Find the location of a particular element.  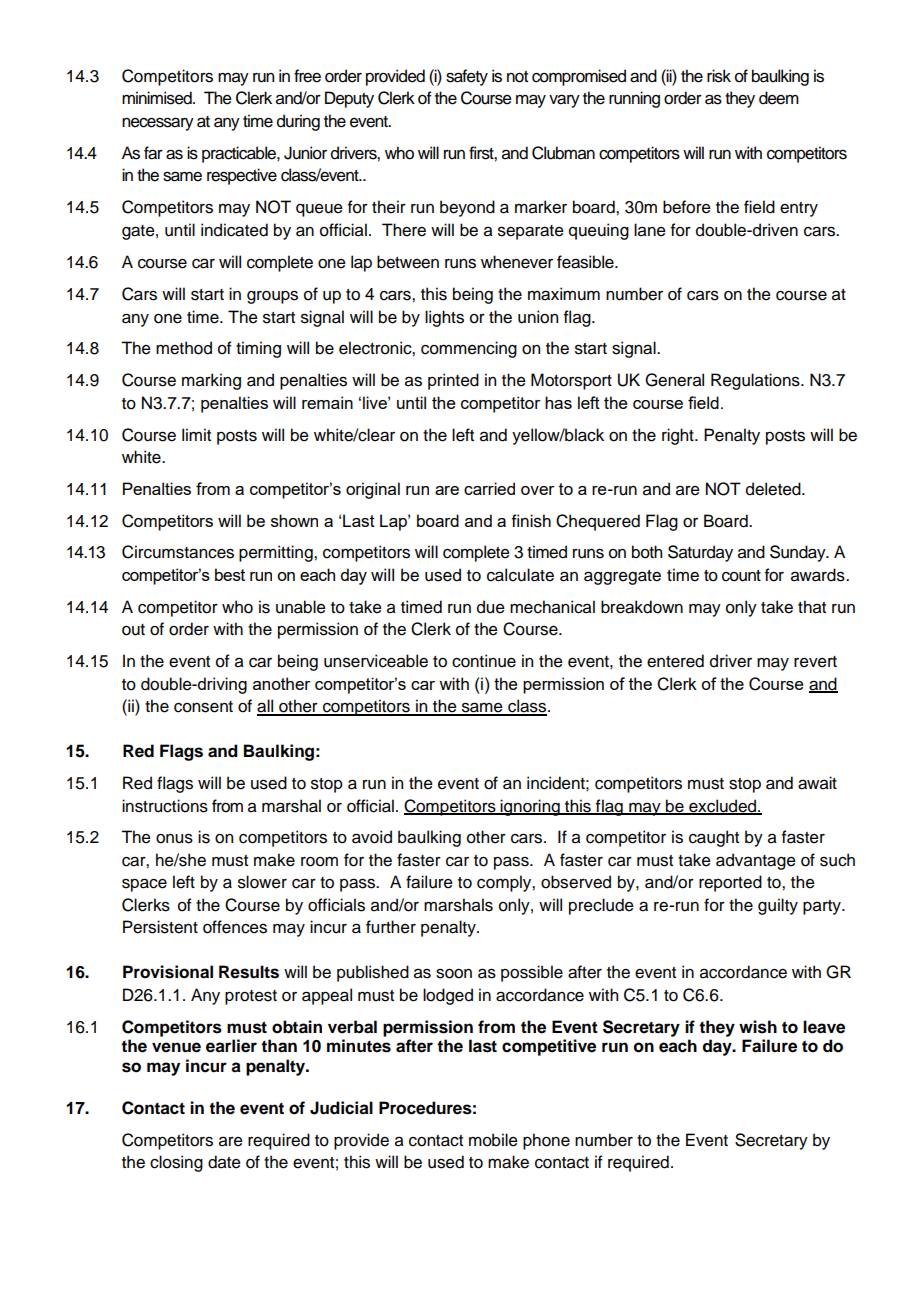

advantage is located at coordinates (756, 861).
